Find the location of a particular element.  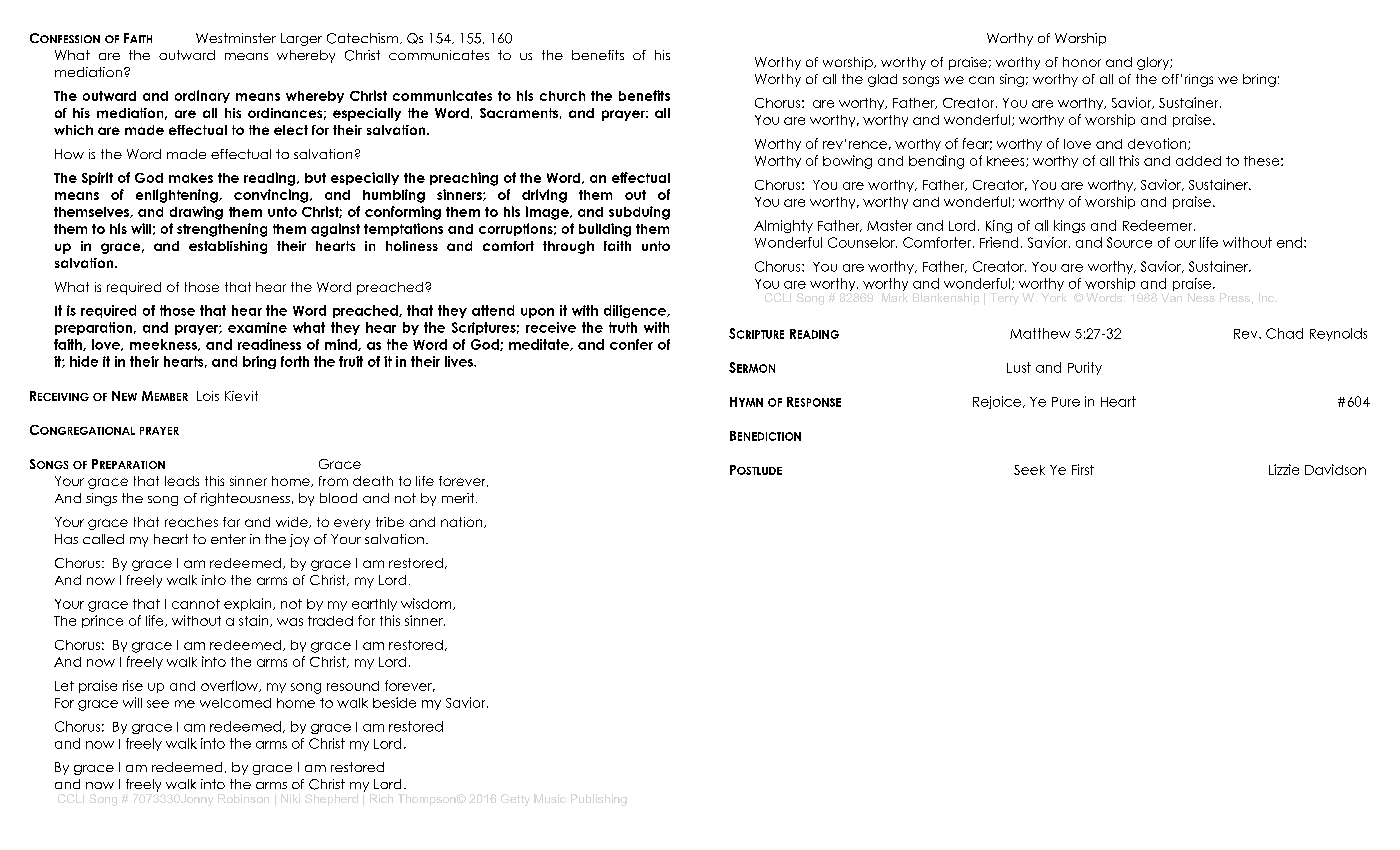

honor is located at coordinates (1082, 62).
